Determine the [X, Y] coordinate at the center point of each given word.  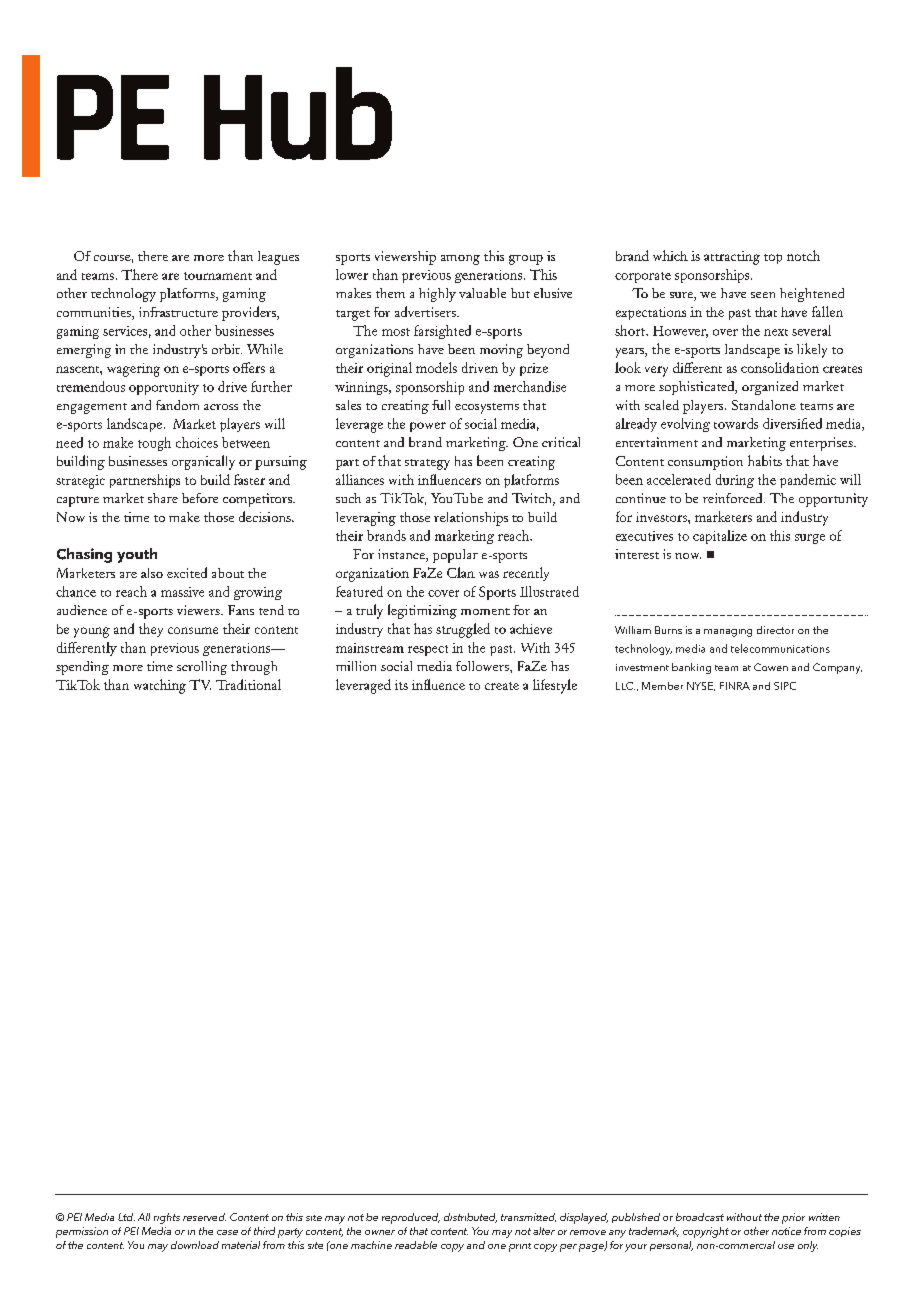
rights [167, 1218]
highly [437, 295]
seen [763, 295]
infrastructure [178, 312]
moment [485, 611]
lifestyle [555, 686]
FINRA [735, 686]
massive [182, 592]
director [775, 630]
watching [160, 686]
